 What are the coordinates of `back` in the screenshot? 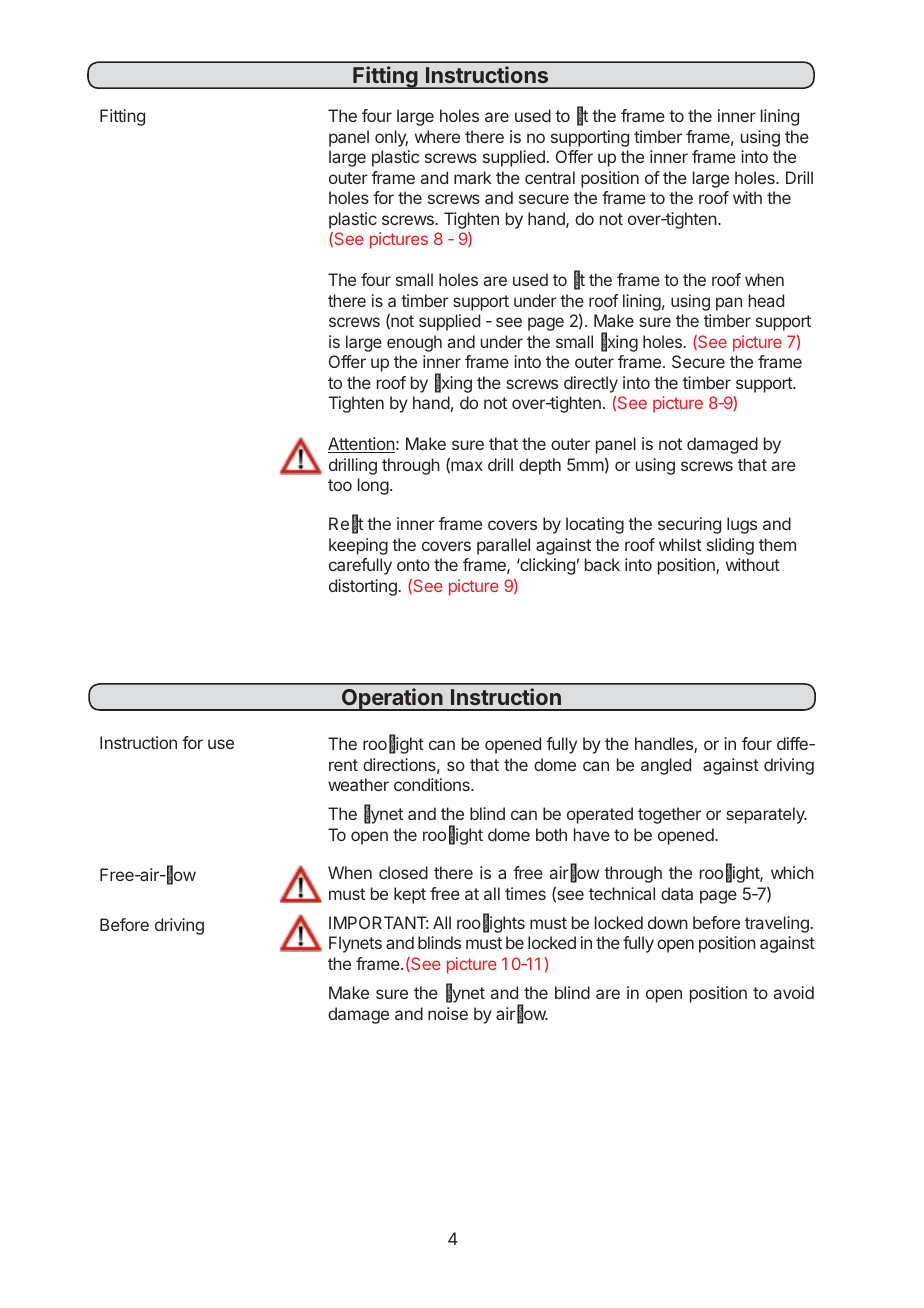 It's located at (602, 564).
